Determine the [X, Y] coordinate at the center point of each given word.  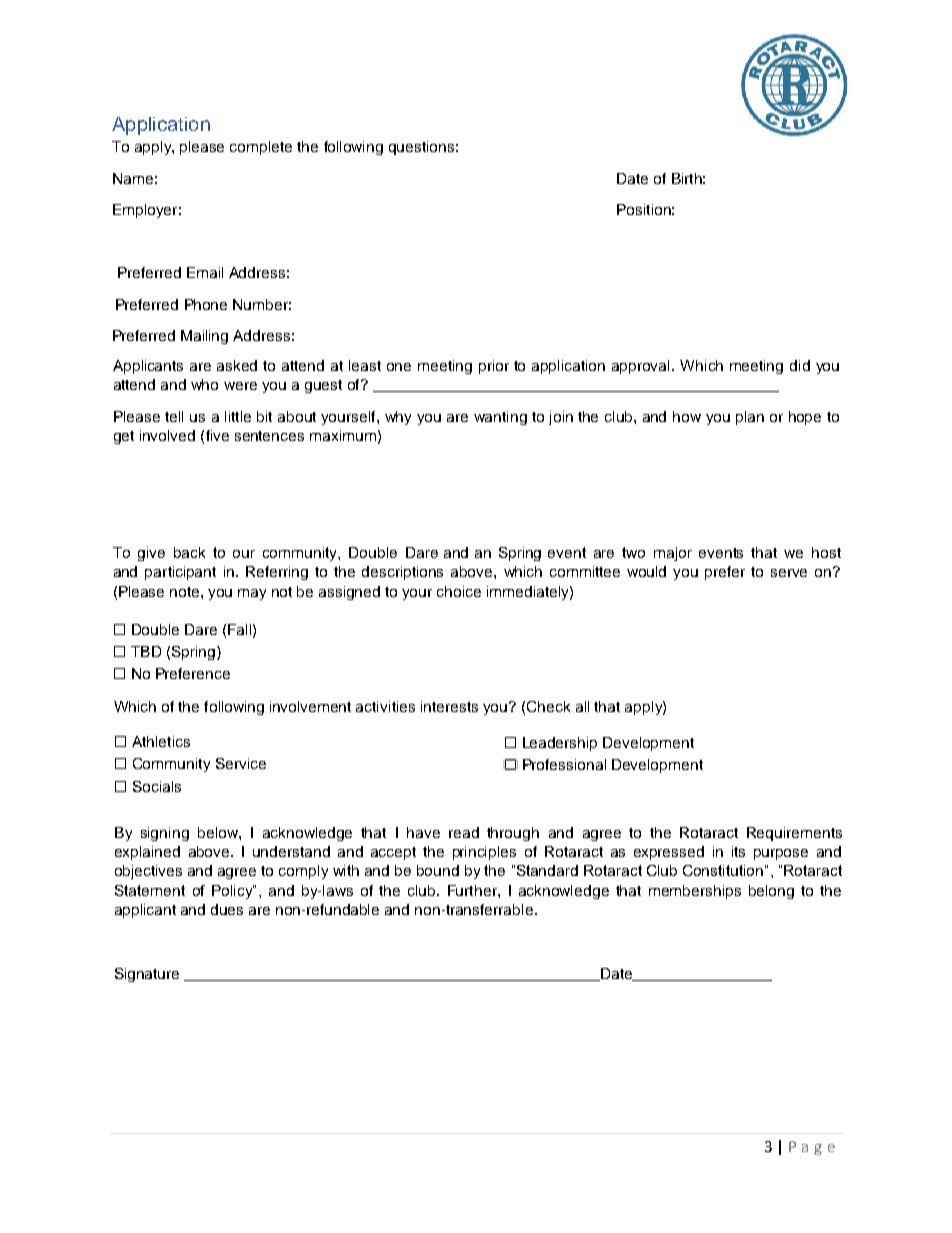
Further [473, 890]
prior [494, 367]
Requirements [794, 834]
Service [241, 763]
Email [205, 272]
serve [789, 573]
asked [237, 365]
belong [771, 892]
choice [459, 591]
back [189, 552]
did [800, 365]
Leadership [560, 744]
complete [261, 148]
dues [227, 909]
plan [750, 418]
